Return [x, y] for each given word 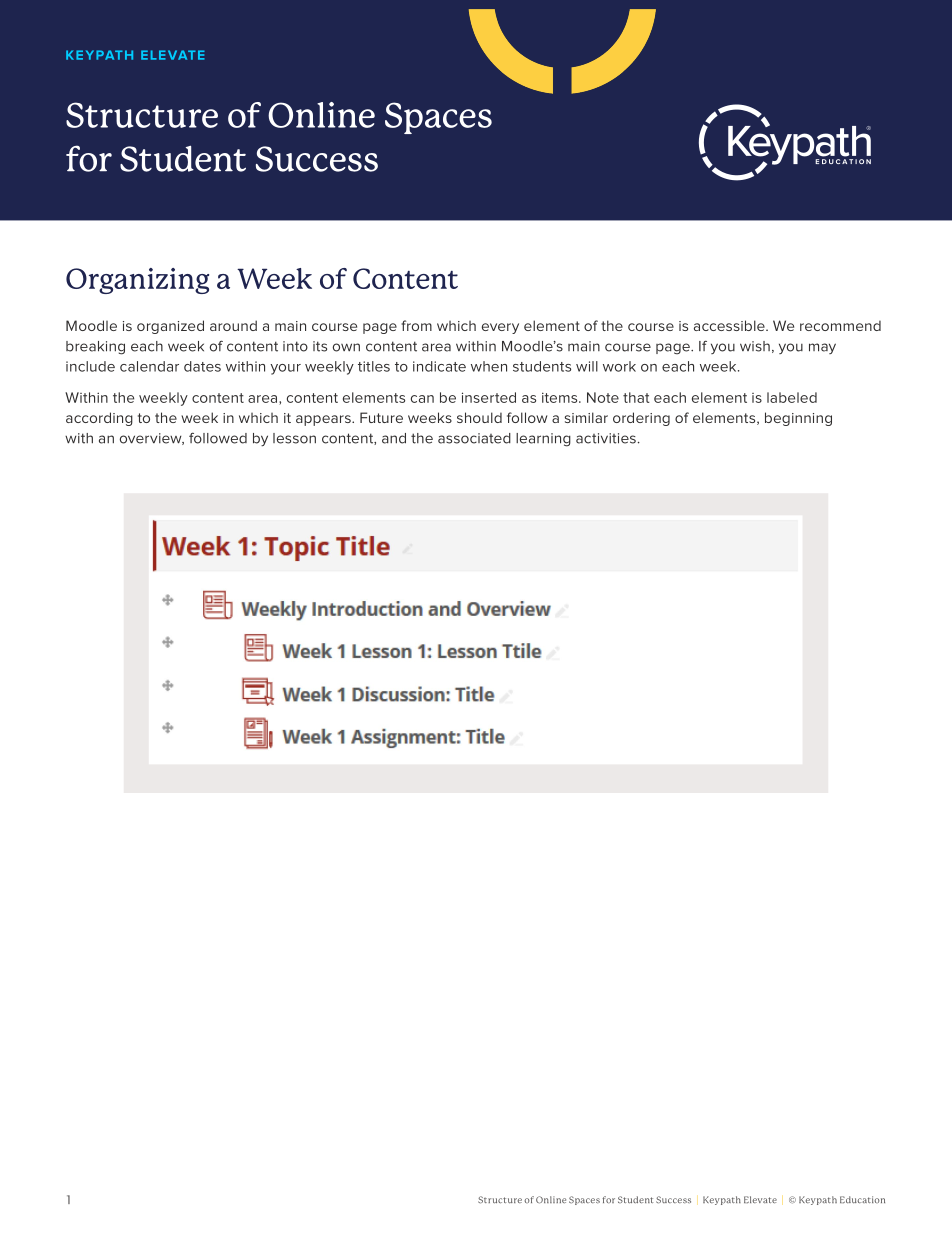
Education [862, 1199]
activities [606, 438]
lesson [294, 438]
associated [474, 438]
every [500, 328]
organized [170, 327]
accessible [730, 325]
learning [543, 440]
